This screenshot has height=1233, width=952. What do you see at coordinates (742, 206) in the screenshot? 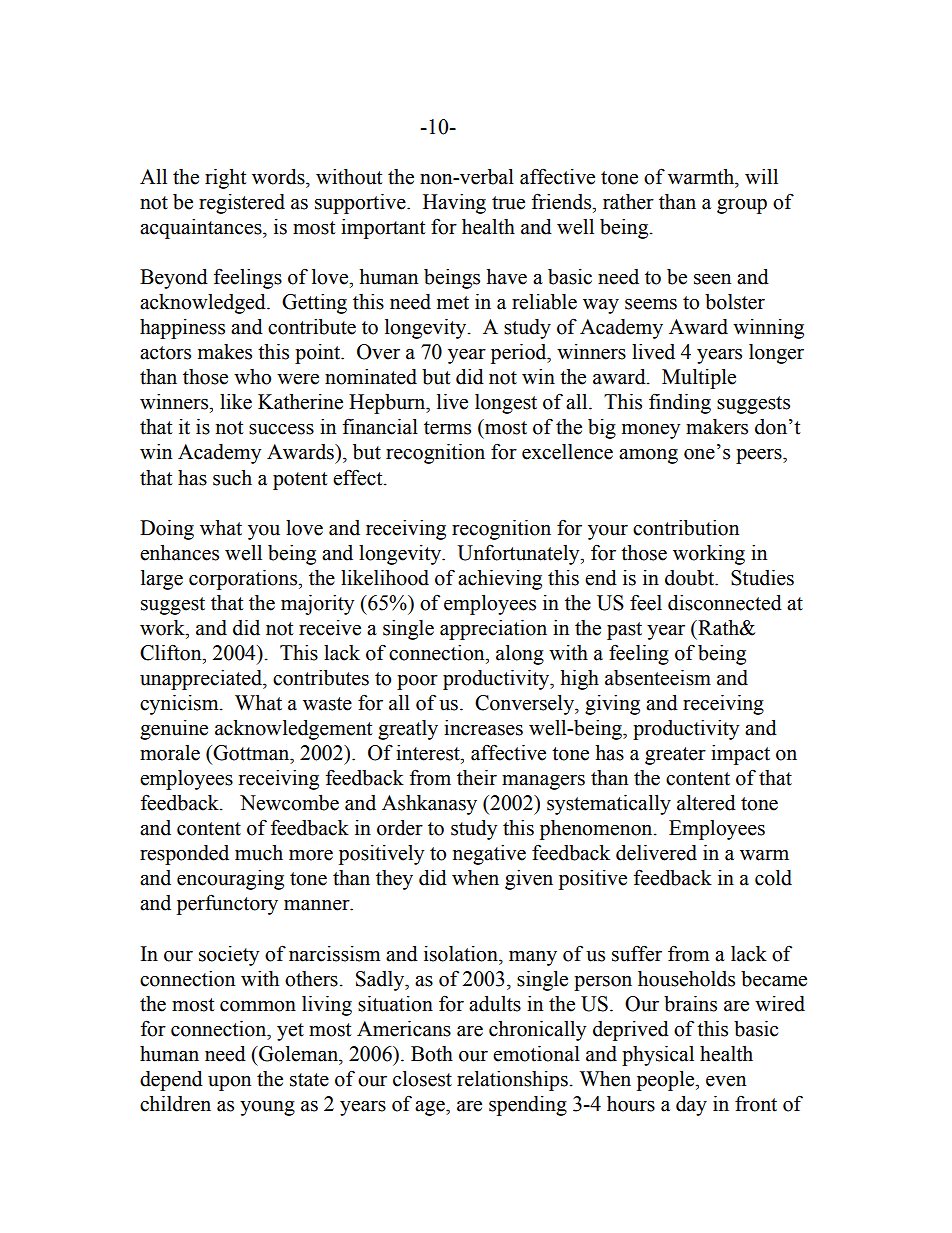
I see `group` at bounding box center [742, 206].
